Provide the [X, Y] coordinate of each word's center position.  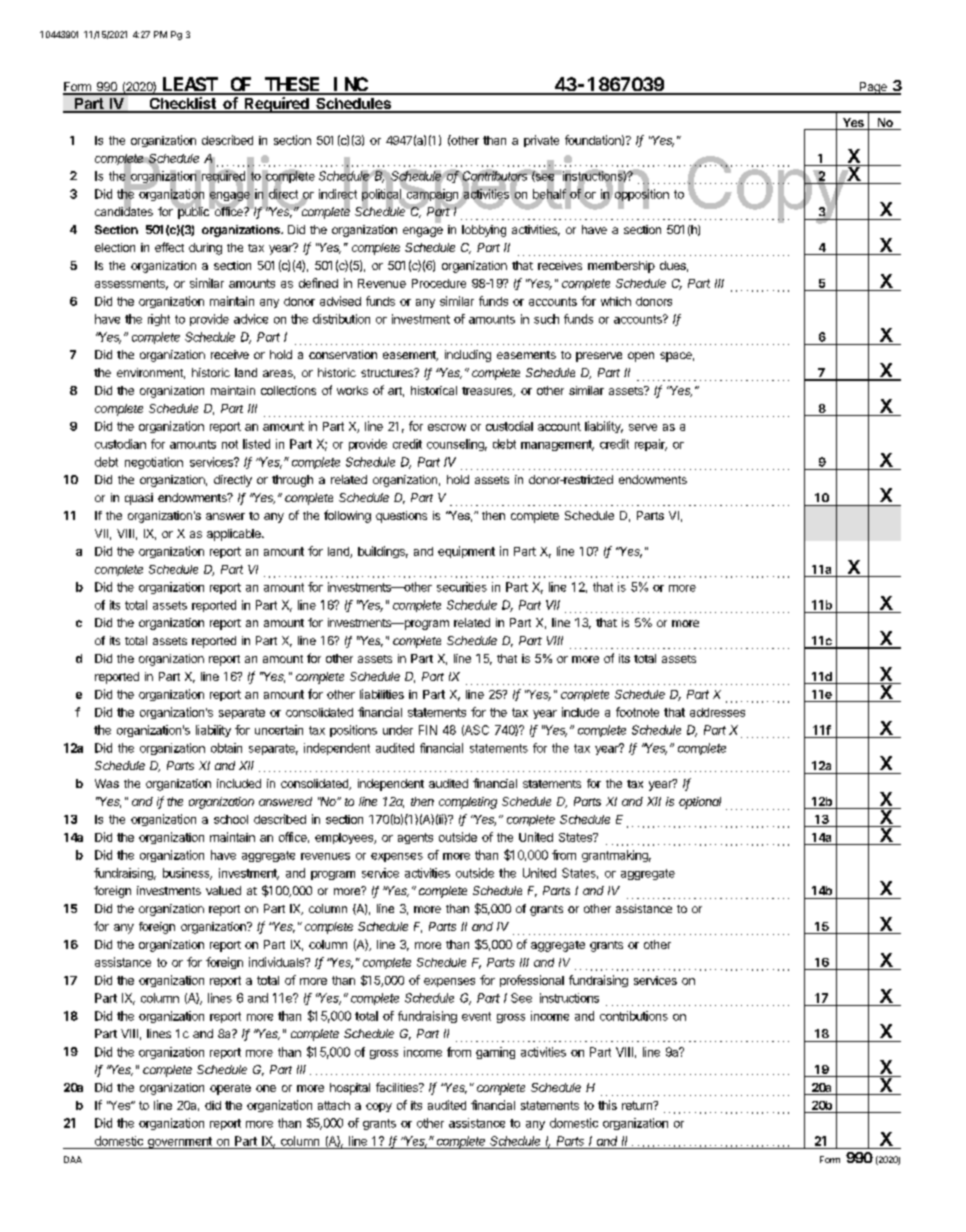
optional [700, 803]
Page [873, 88]
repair [651, 445]
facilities [398, 1087]
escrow [447, 427]
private [541, 141]
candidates [124, 210]
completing [468, 803]
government [179, 1143]
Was [107, 783]
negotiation [154, 463]
